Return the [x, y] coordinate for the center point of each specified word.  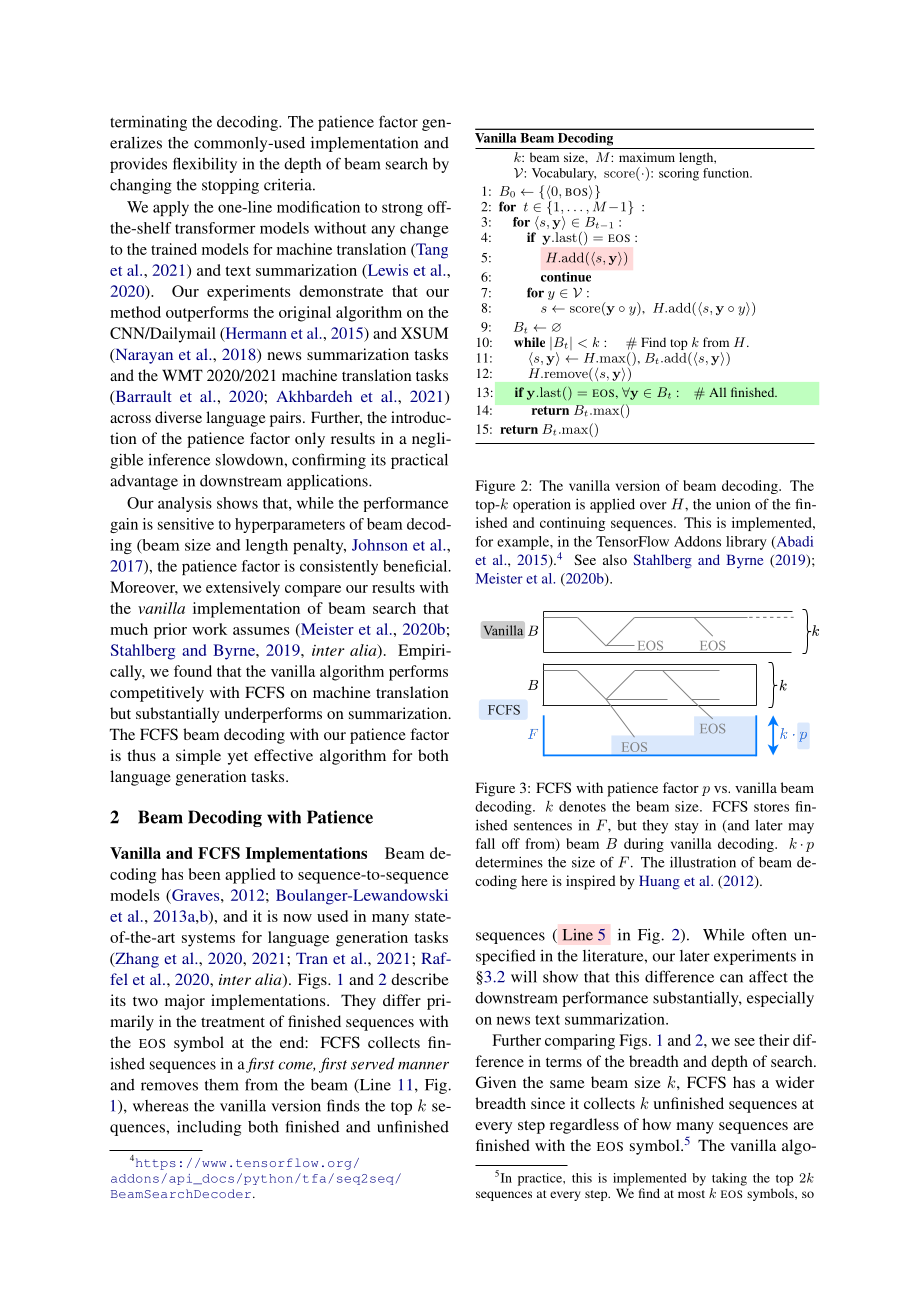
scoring [679, 174]
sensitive [186, 524]
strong [402, 209]
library [746, 543]
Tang [431, 251]
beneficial [416, 566]
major [185, 1002]
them [222, 1085]
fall [485, 843]
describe [420, 979]
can [731, 978]
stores [771, 807]
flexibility [205, 165]
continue [566, 277]
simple [198, 757]
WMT [182, 375]
